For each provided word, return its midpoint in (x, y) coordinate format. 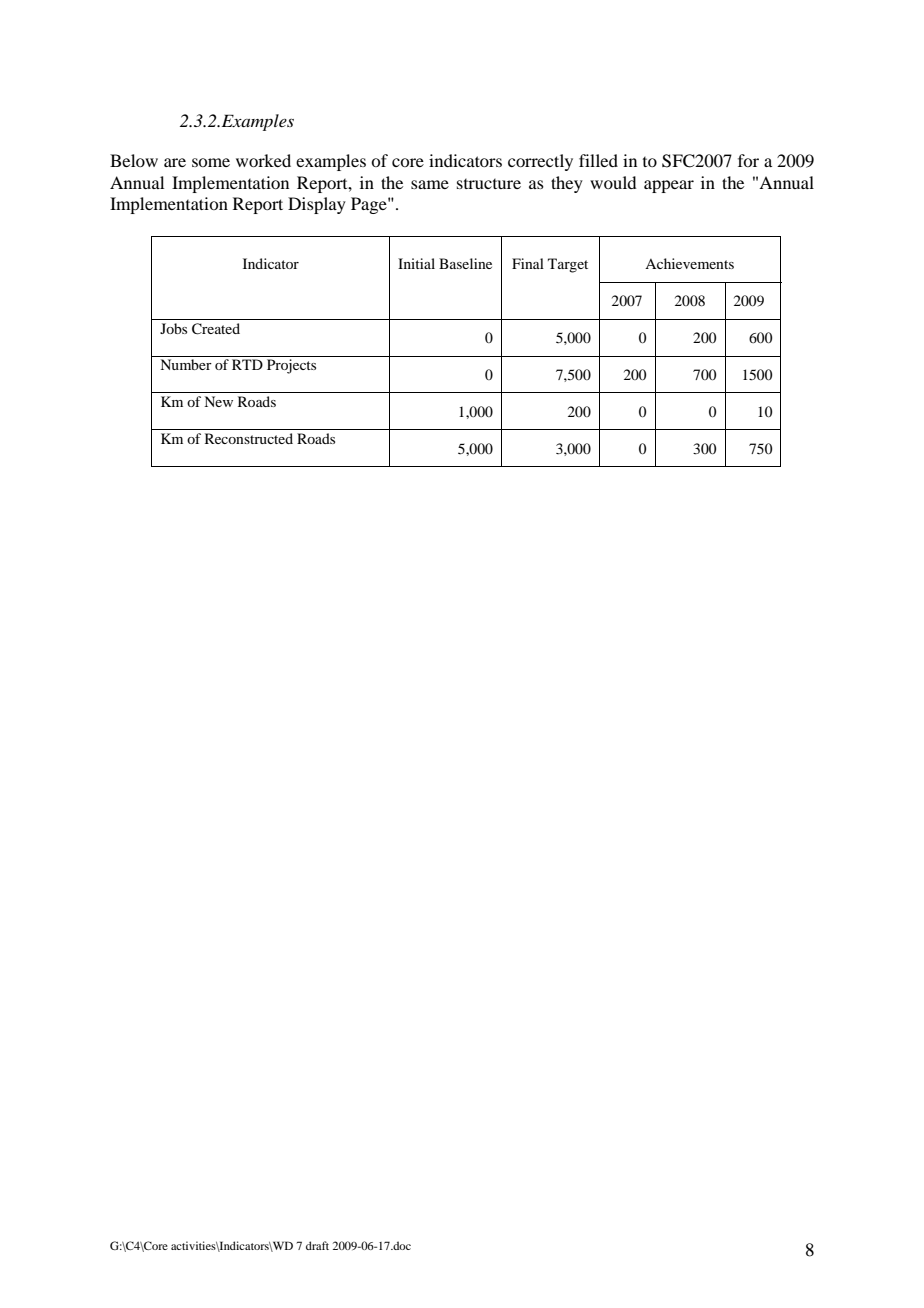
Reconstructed (249, 438)
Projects (291, 366)
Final (528, 263)
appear (669, 186)
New (218, 401)
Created (216, 329)
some (211, 162)
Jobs (173, 328)
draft (317, 1245)
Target (568, 265)
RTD (247, 364)
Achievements (689, 263)
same (430, 184)
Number (186, 364)
